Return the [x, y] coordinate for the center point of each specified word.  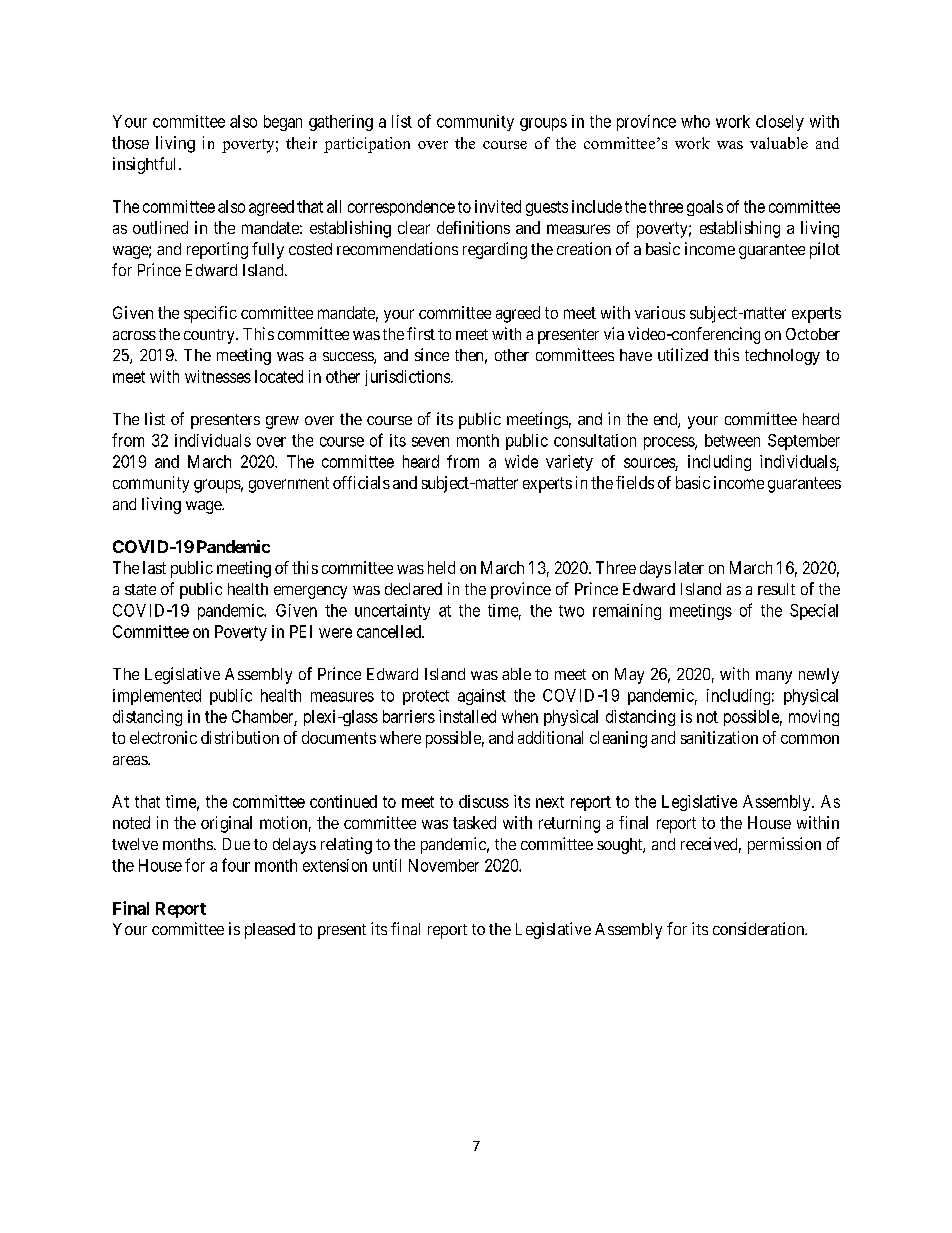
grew [282, 422]
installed [467, 716]
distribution [240, 737]
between [732, 440]
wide [521, 461]
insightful [146, 165]
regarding [495, 250]
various [660, 312]
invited [498, 206]
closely [780, 123]
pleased [270, 931]
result [776, 589]
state [140, 589]
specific [210, 314]
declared [413, 589]
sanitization [719, 737]
